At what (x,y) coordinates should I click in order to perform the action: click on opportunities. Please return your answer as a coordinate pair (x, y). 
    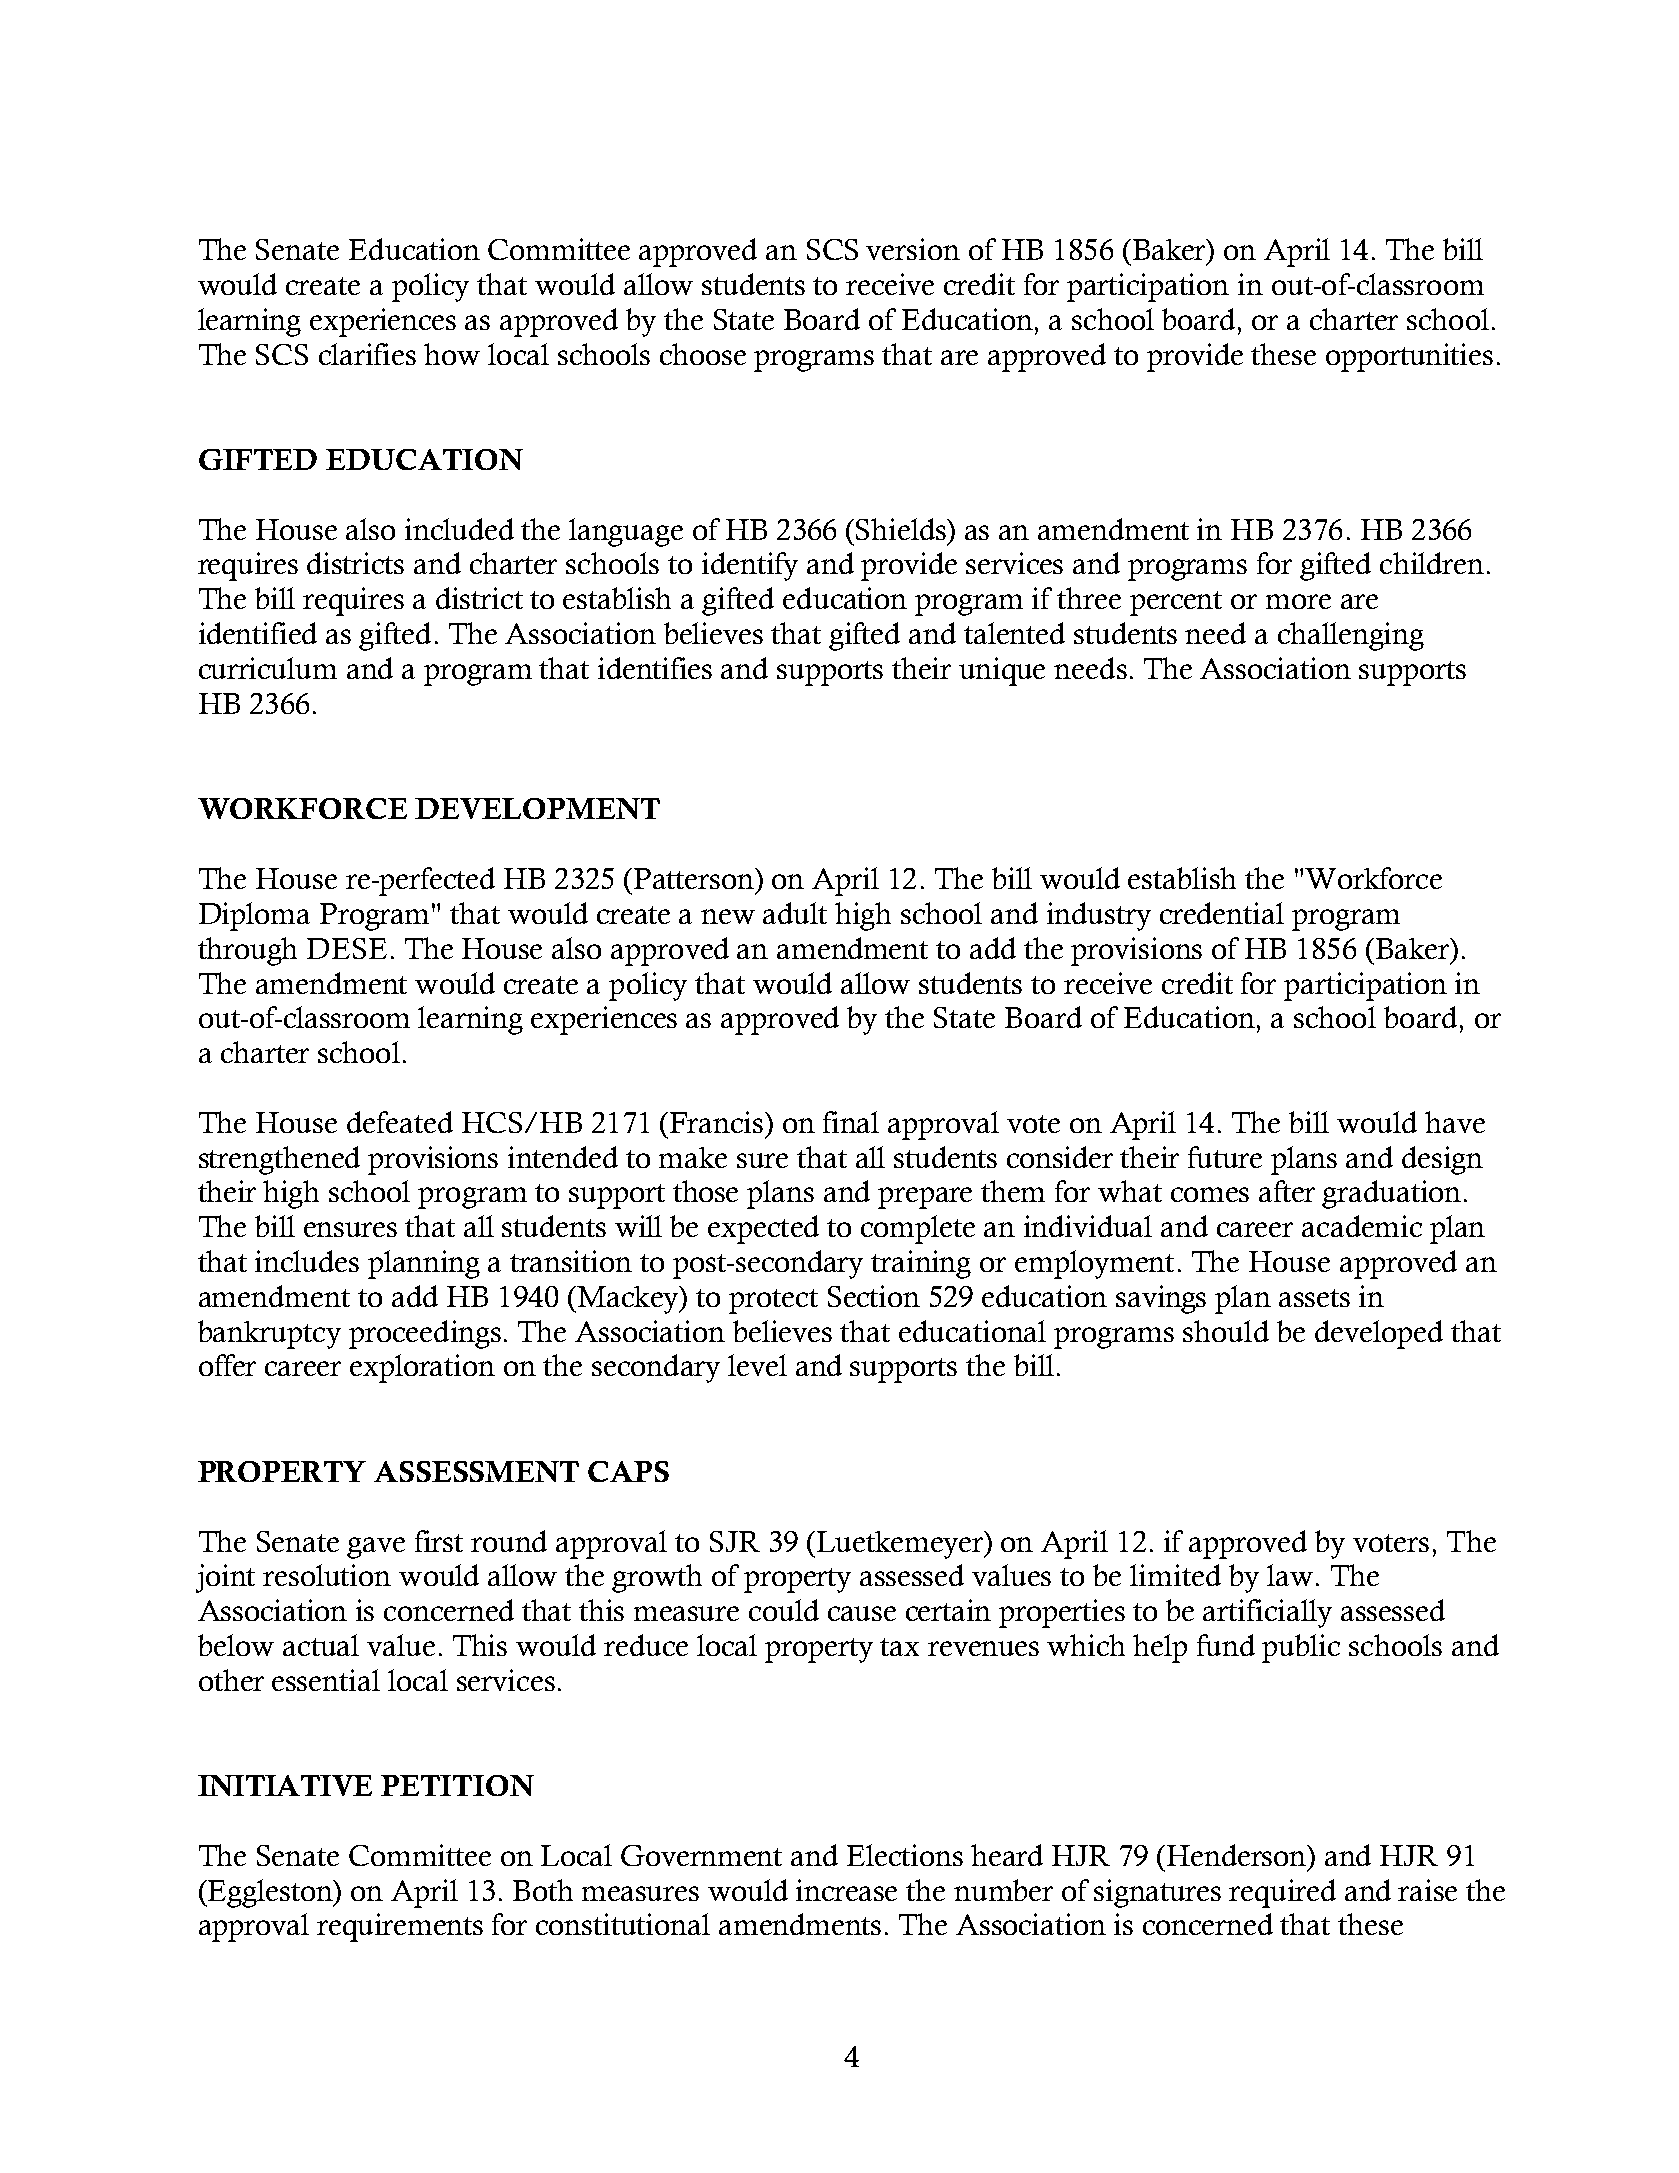
    Looking at the image, I should click on (1409, 357).
